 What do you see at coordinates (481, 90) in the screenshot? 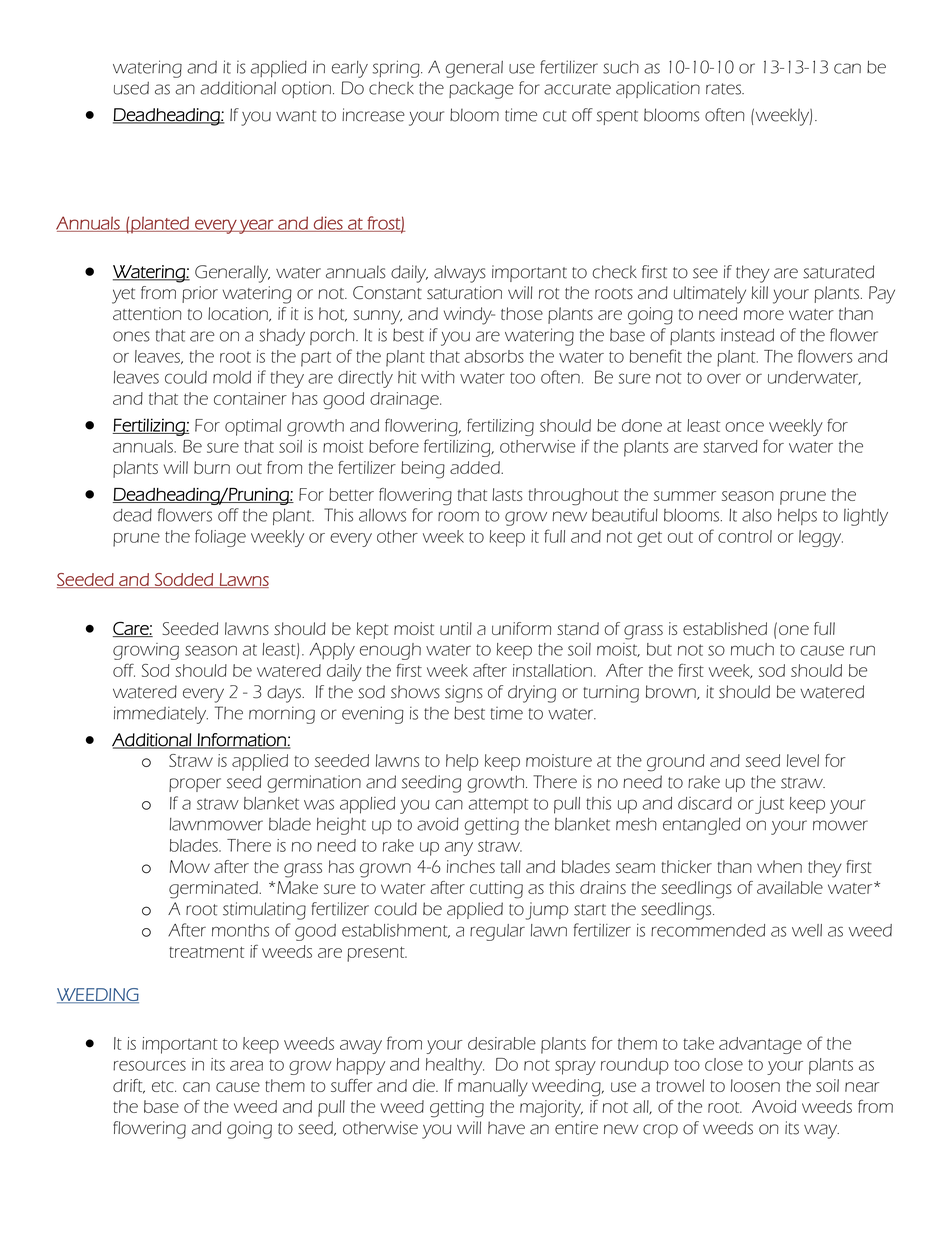
I see `package` at bounding box center [481, 90].
